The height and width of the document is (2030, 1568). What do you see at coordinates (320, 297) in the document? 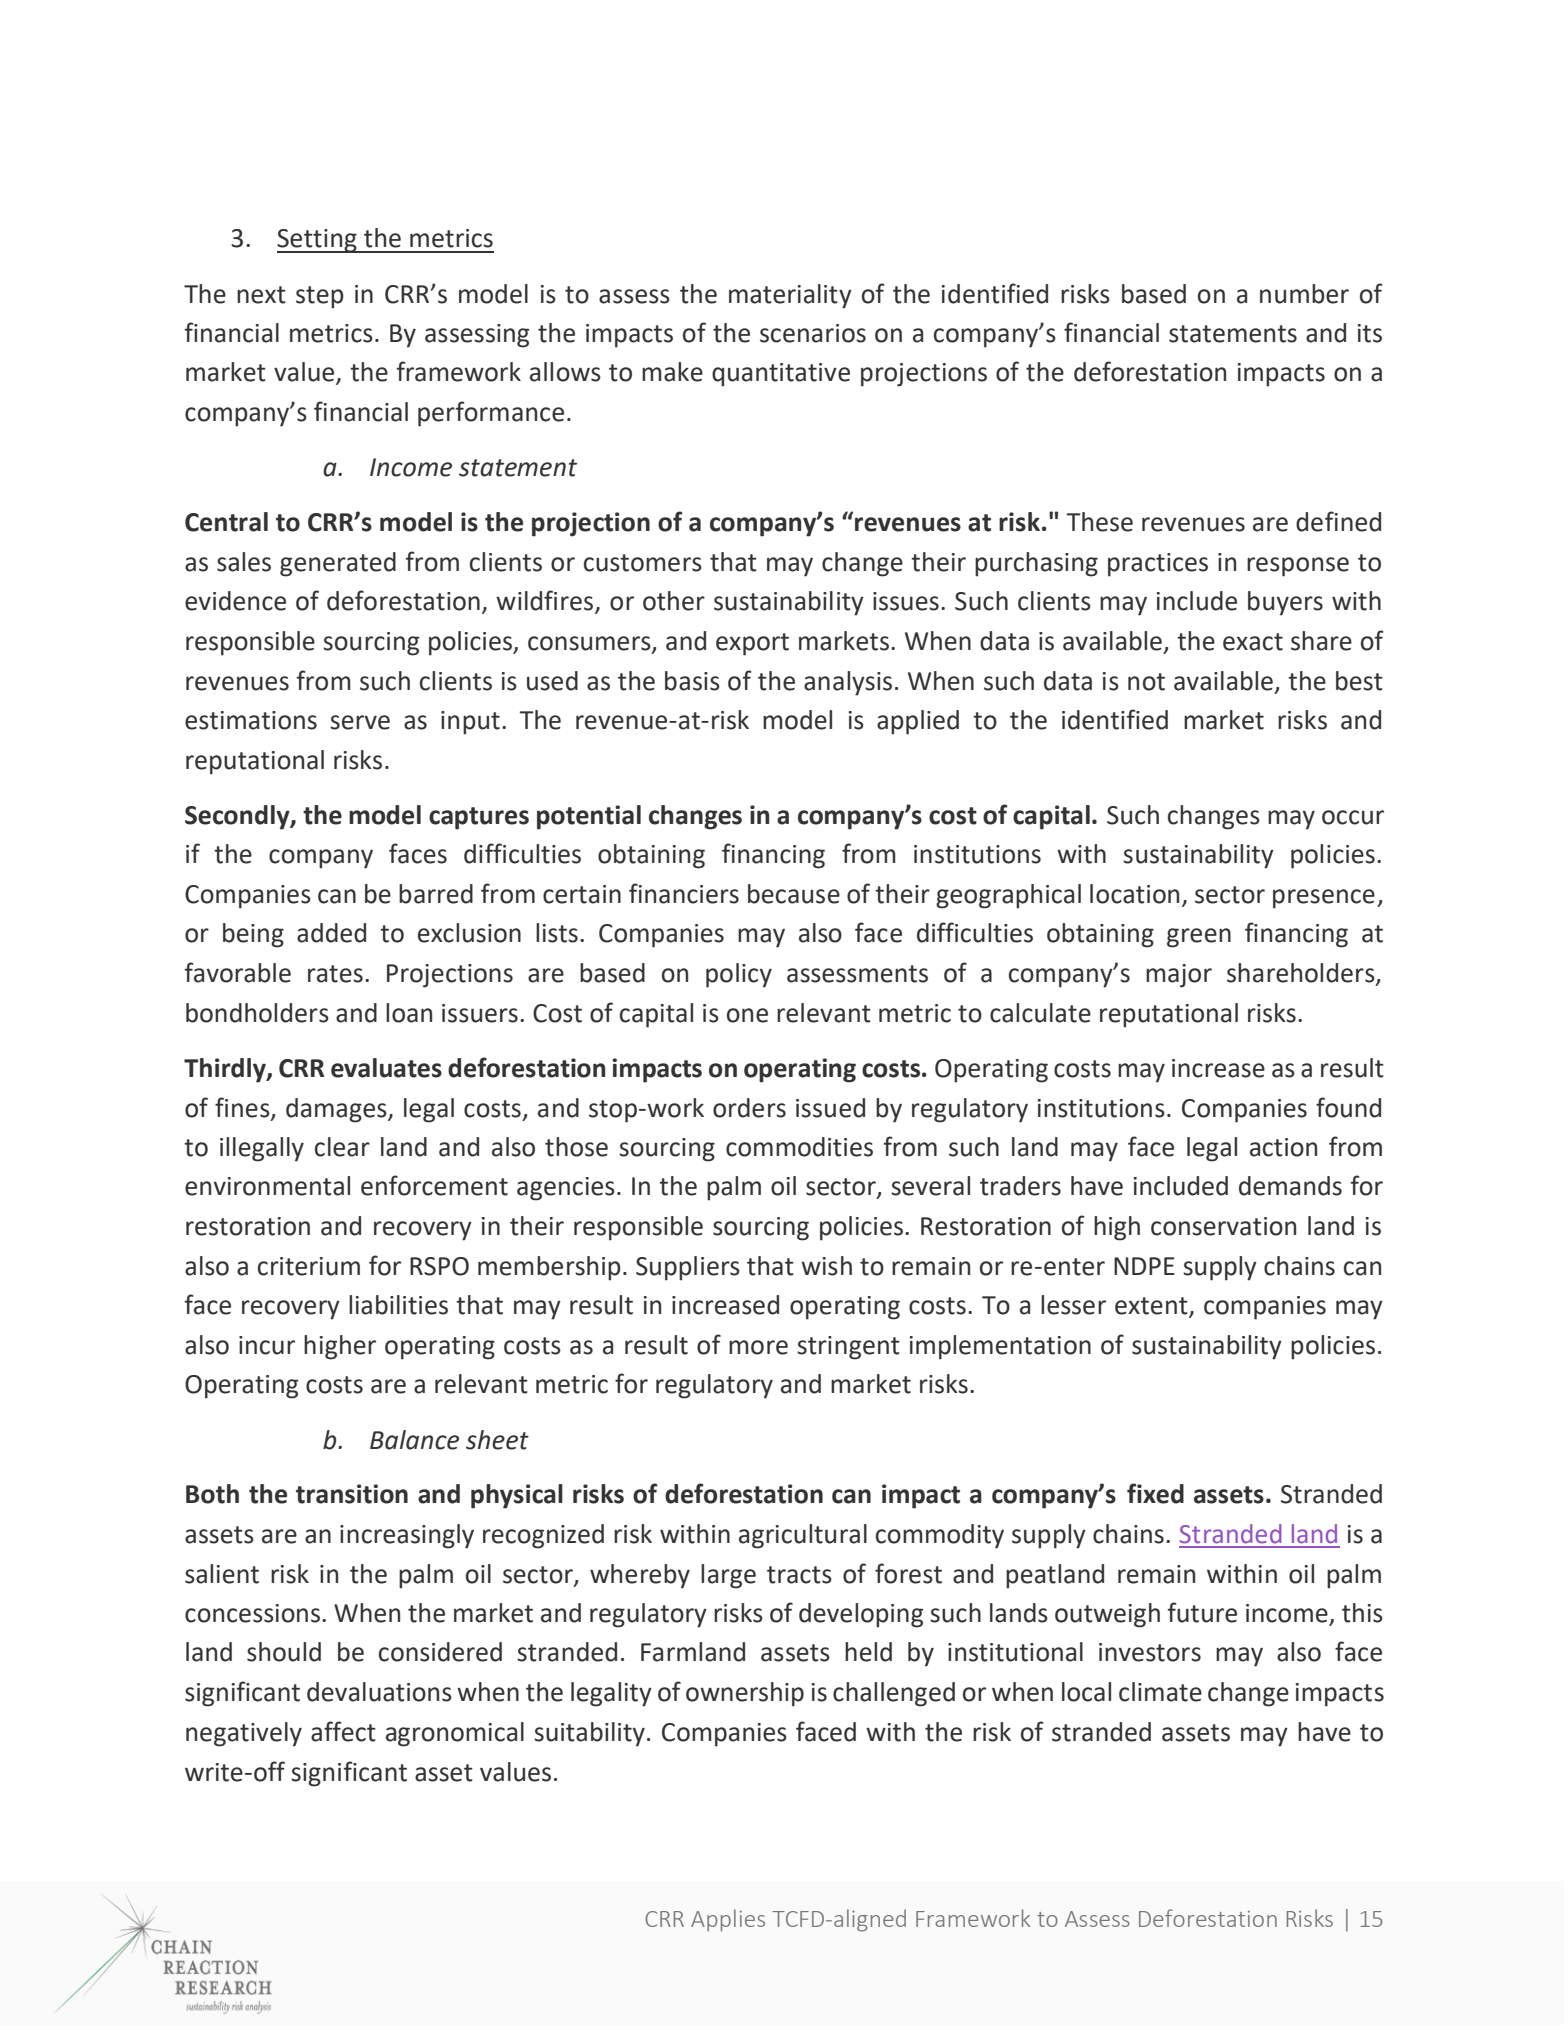
I see `step` at bounding box center [320, 297].
